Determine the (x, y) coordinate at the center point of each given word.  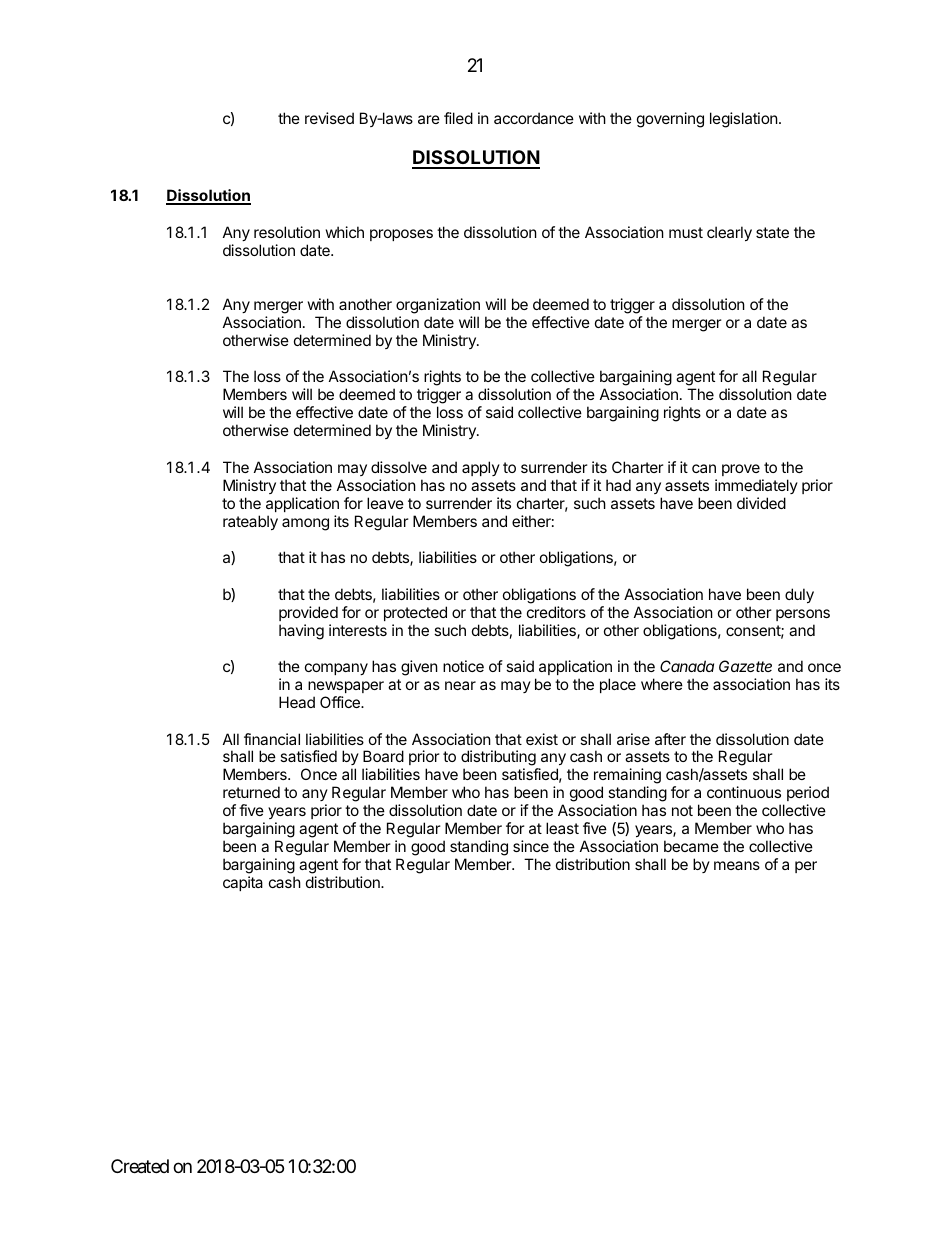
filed (458, 118)
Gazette (745, 666)
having (301, 632)
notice (463, 666)
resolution (287, 232)
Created (140, 1166)
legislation (744, 120)
